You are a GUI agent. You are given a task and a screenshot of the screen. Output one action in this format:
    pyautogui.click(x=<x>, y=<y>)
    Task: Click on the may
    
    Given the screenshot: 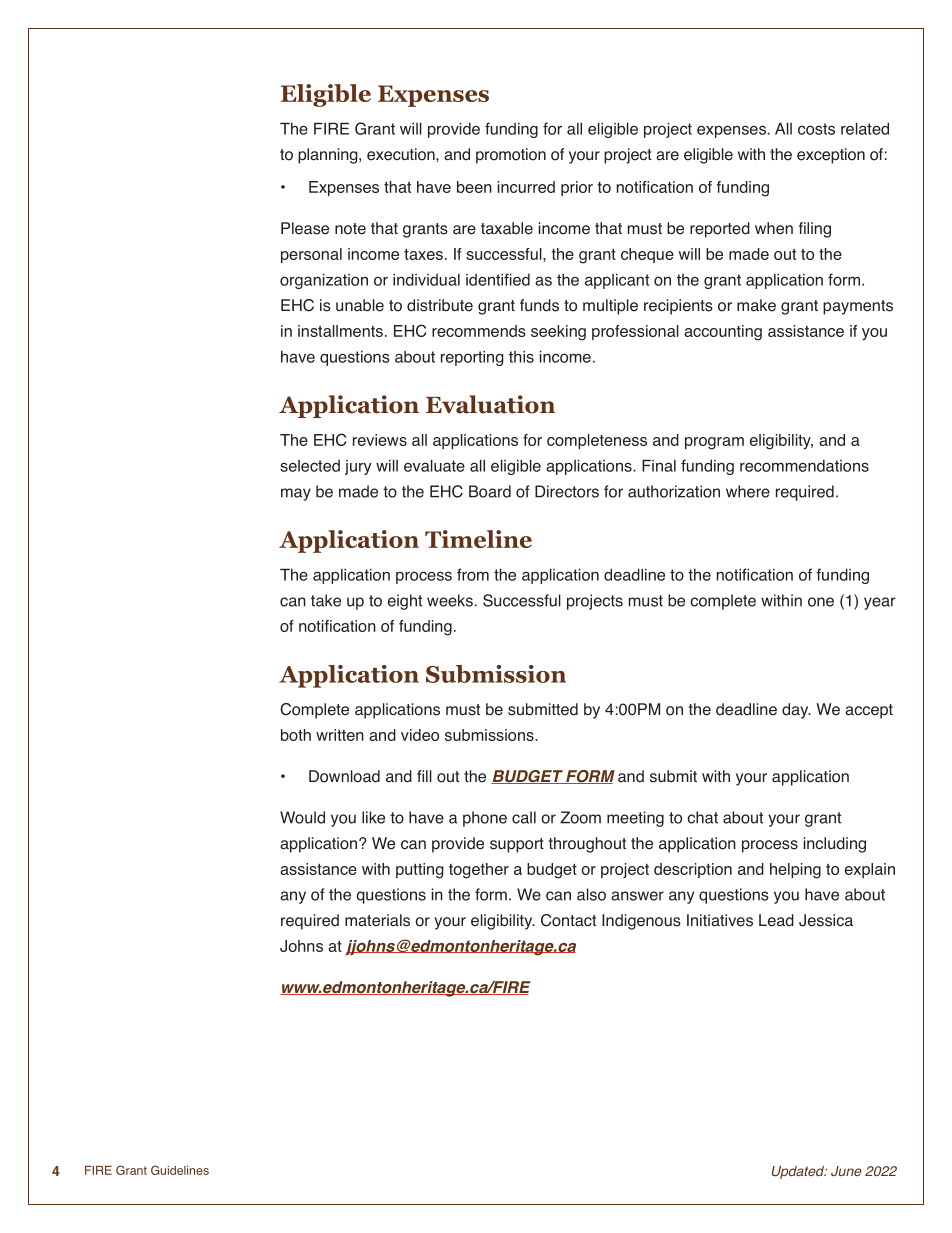 What is the action you would take?
    pyautogui.click(x=296, y=494)
